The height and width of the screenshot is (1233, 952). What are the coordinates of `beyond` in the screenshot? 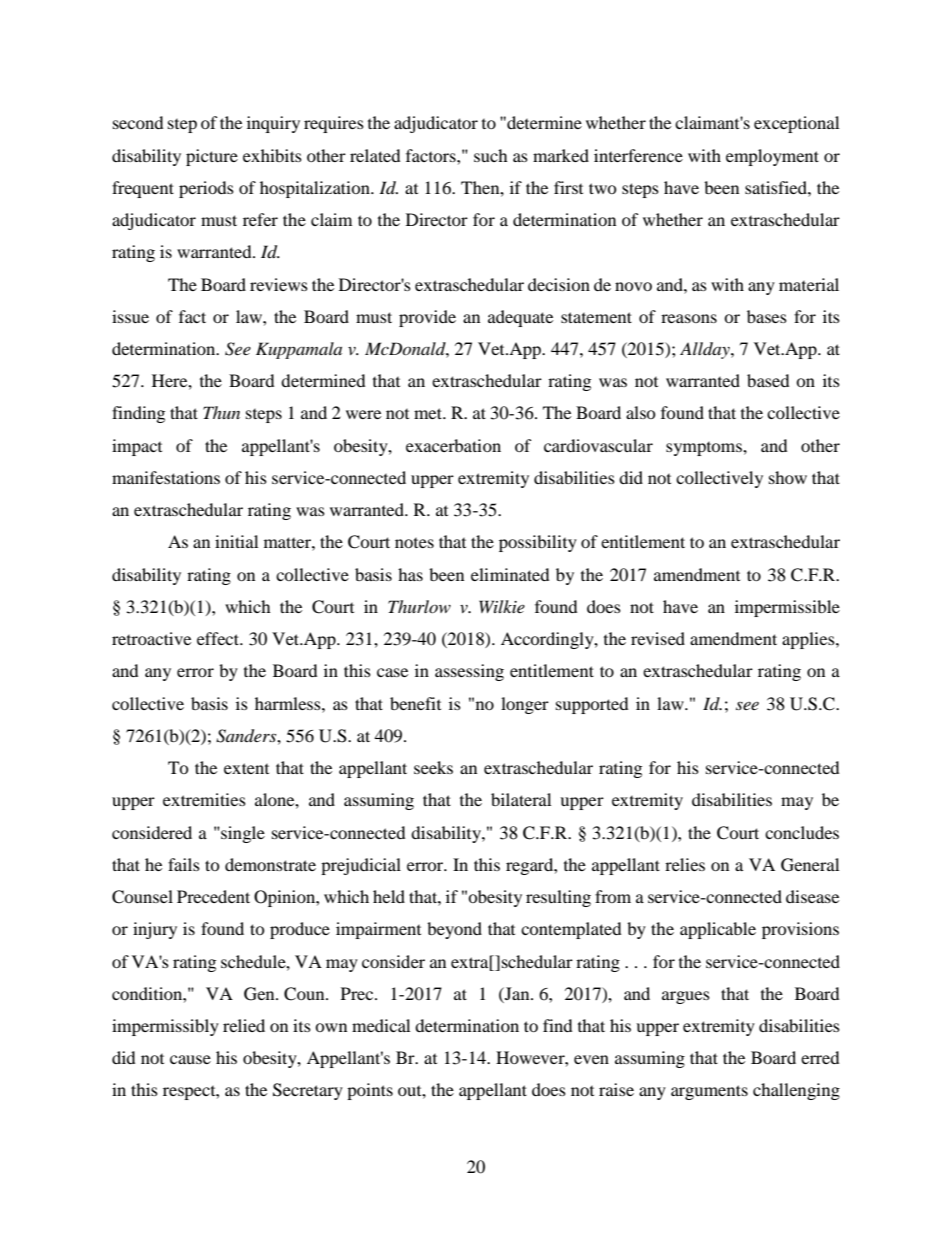 It's located at (454, 930).
